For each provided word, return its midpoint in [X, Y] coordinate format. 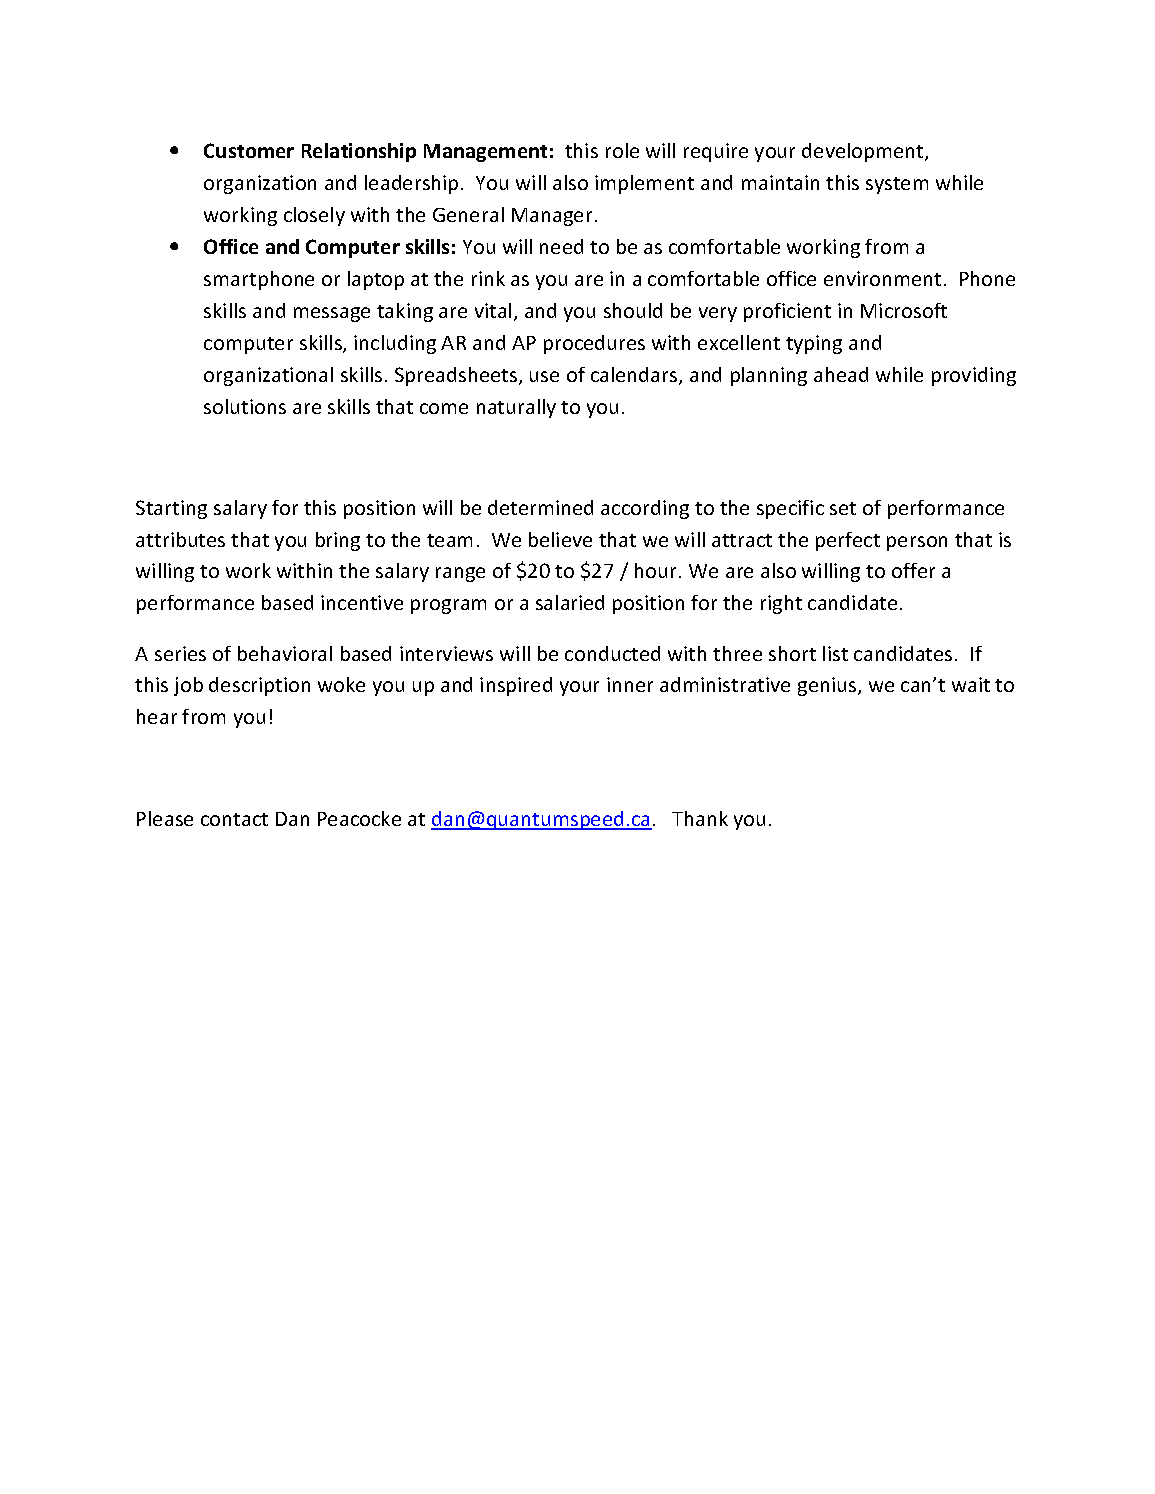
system [897, 185]
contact [234, 819]
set [843, 508]
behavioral [285, 653]
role [622, 150]
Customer [249, 150]
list [835, 653]
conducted [612, 653]
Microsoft [904, 310]
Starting [171, 509]
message [332, 314]
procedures [594, 344]
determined [540, 507]
